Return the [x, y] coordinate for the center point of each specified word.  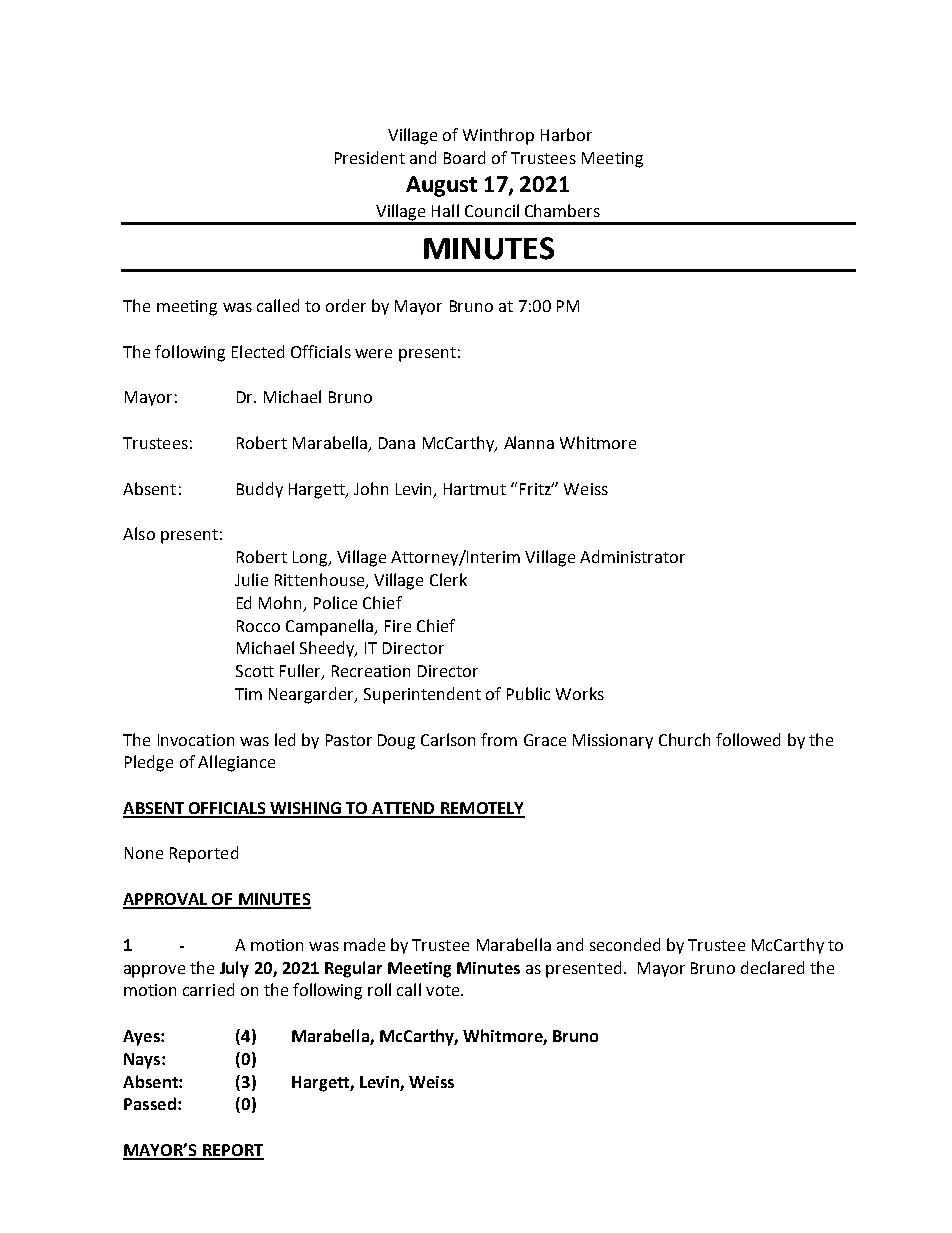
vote [444, 990]
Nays [143, 1061]
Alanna [529, 442]
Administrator [632, 556]
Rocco [258, 626]
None [144, 853]
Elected [258, 351]
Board [464, 157]
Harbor [566, 134]
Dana [397, 443]
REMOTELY [482, 809]
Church [684, 739]
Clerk [448, 579]
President [370, 157]
